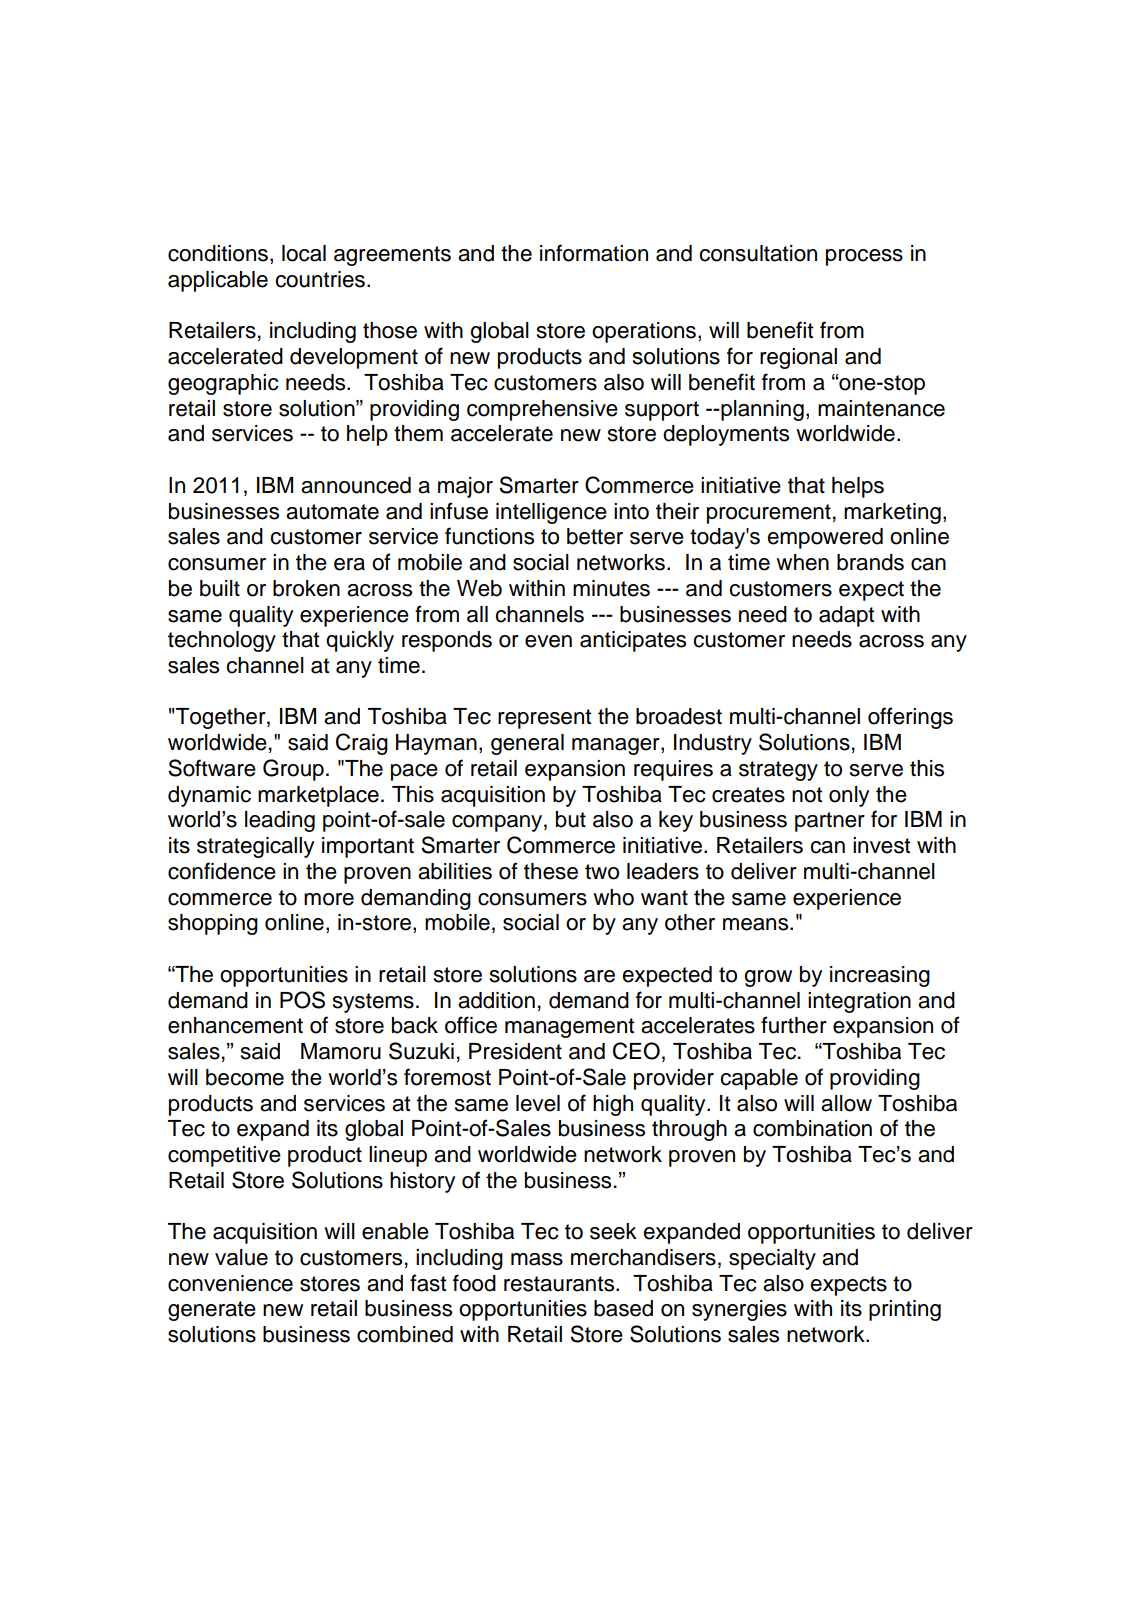 The width and height of the screenshot is (1142, 1615). What do you see at coordinates (825, 538) in the screenshot?
I see `empowered` at bounding box center [825, 538].
